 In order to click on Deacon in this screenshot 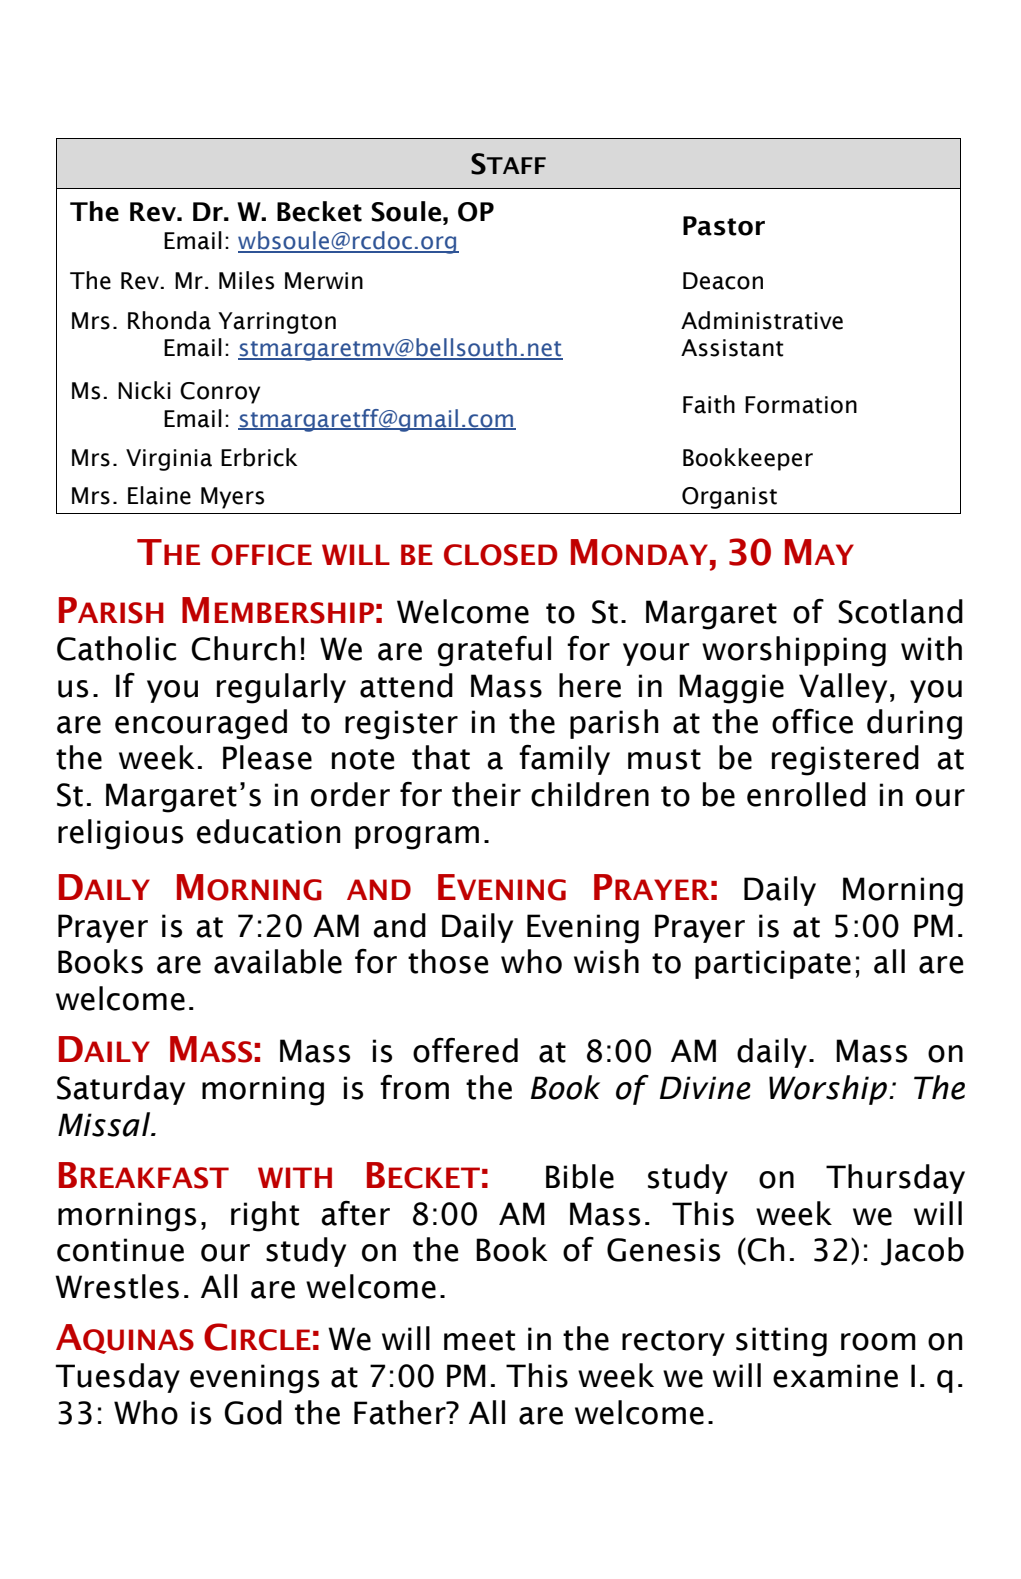, I will do `click(723, 281)`.
